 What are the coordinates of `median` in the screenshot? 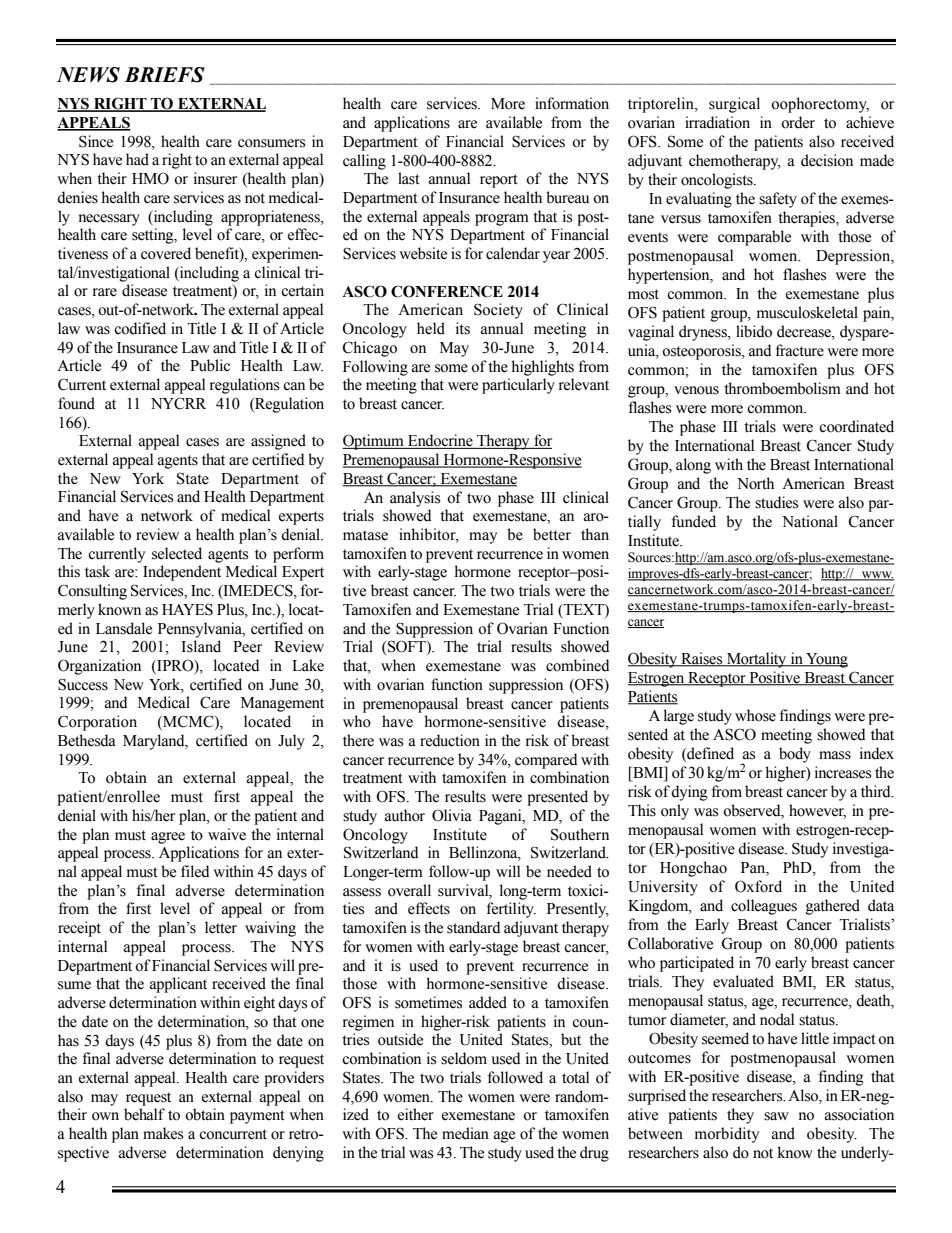 It's located at (465, 1133).
